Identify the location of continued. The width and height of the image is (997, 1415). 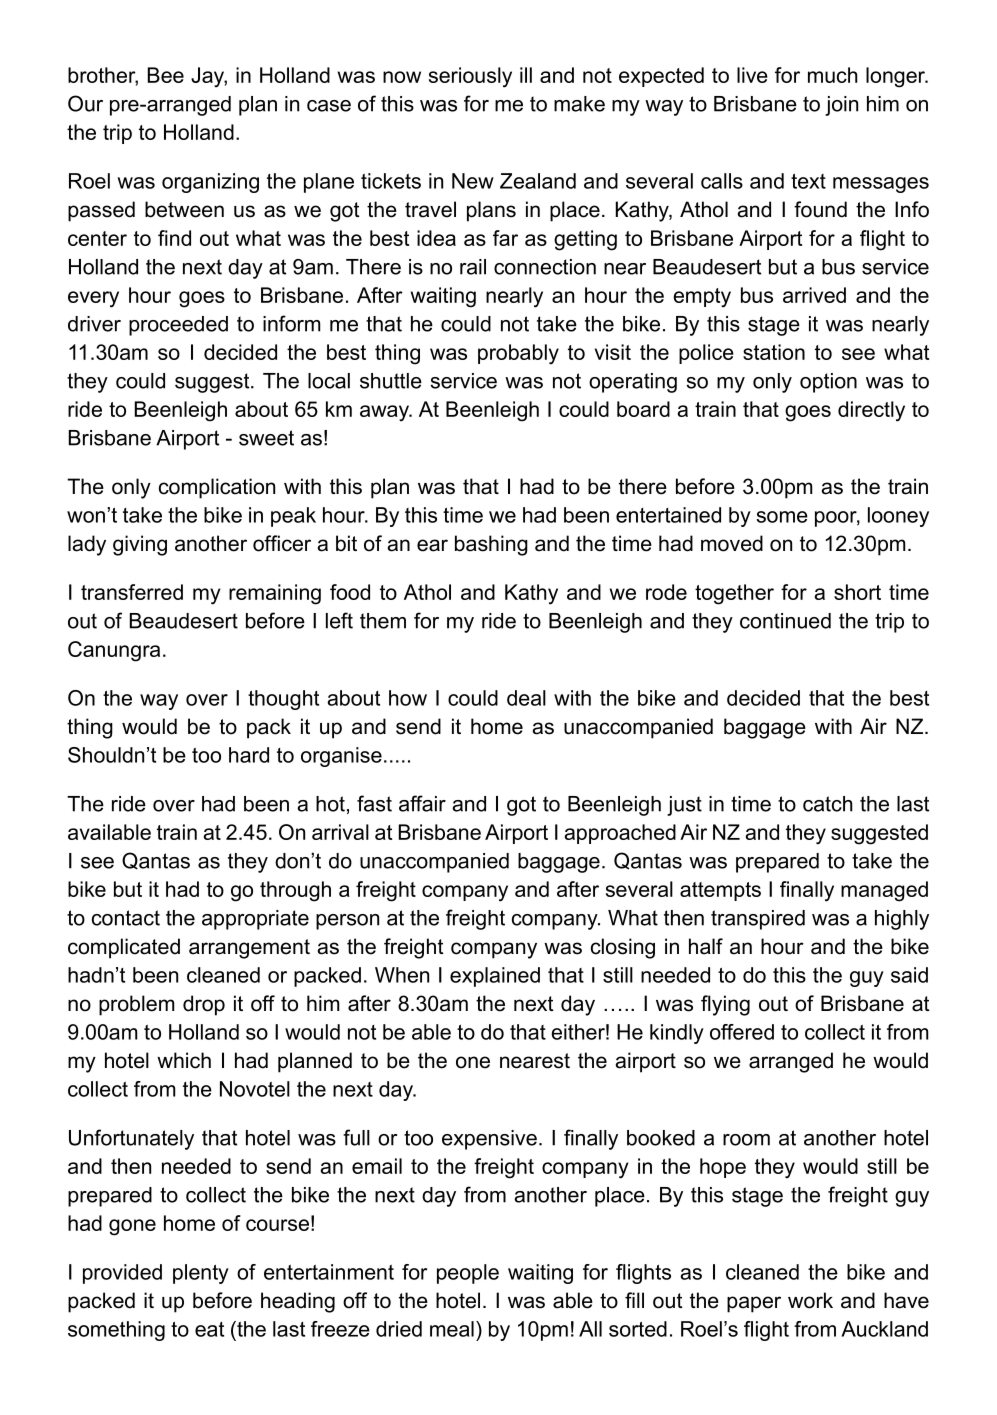
(785, 621).
